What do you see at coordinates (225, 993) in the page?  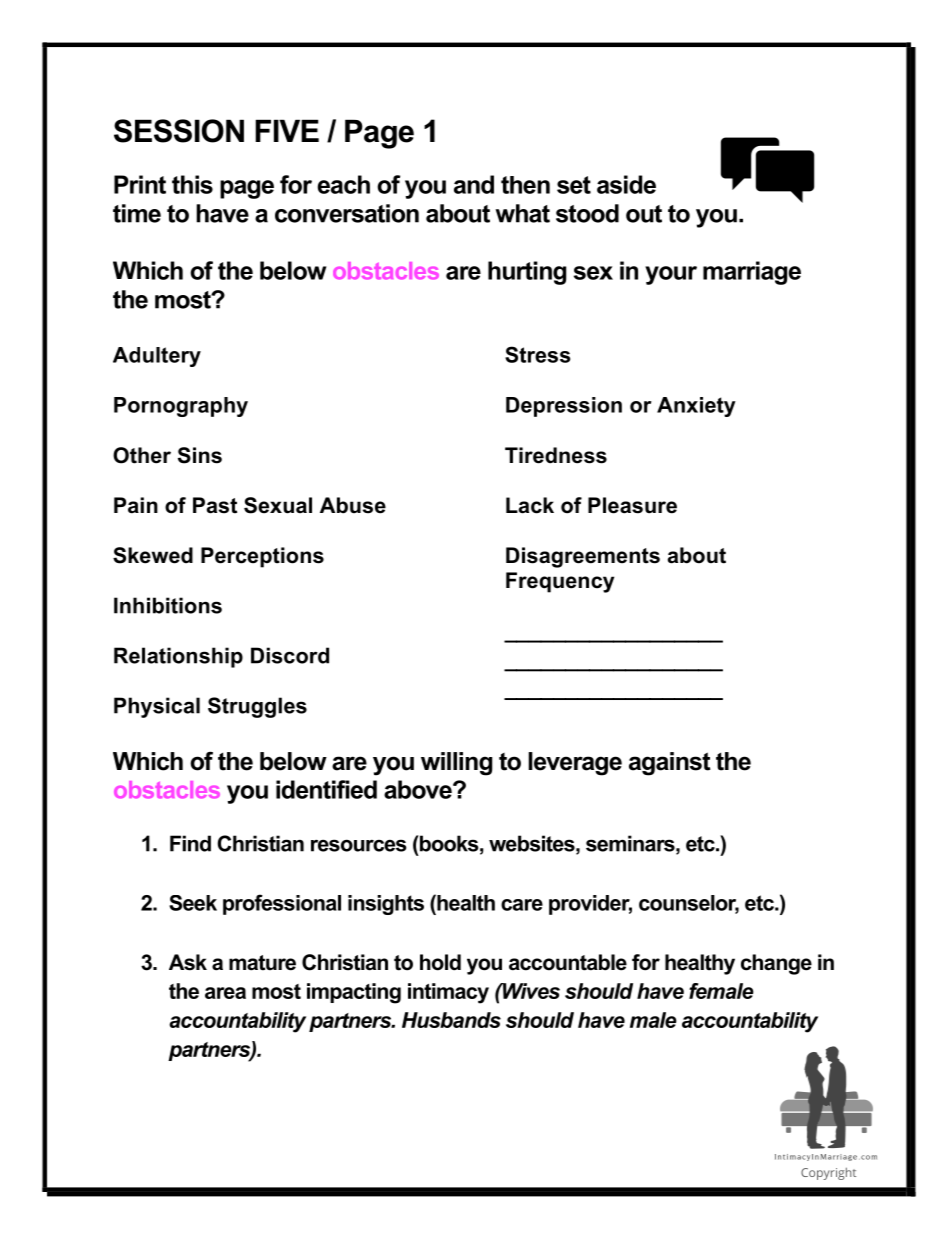 I see `area` at bounding box center [225, 993].
